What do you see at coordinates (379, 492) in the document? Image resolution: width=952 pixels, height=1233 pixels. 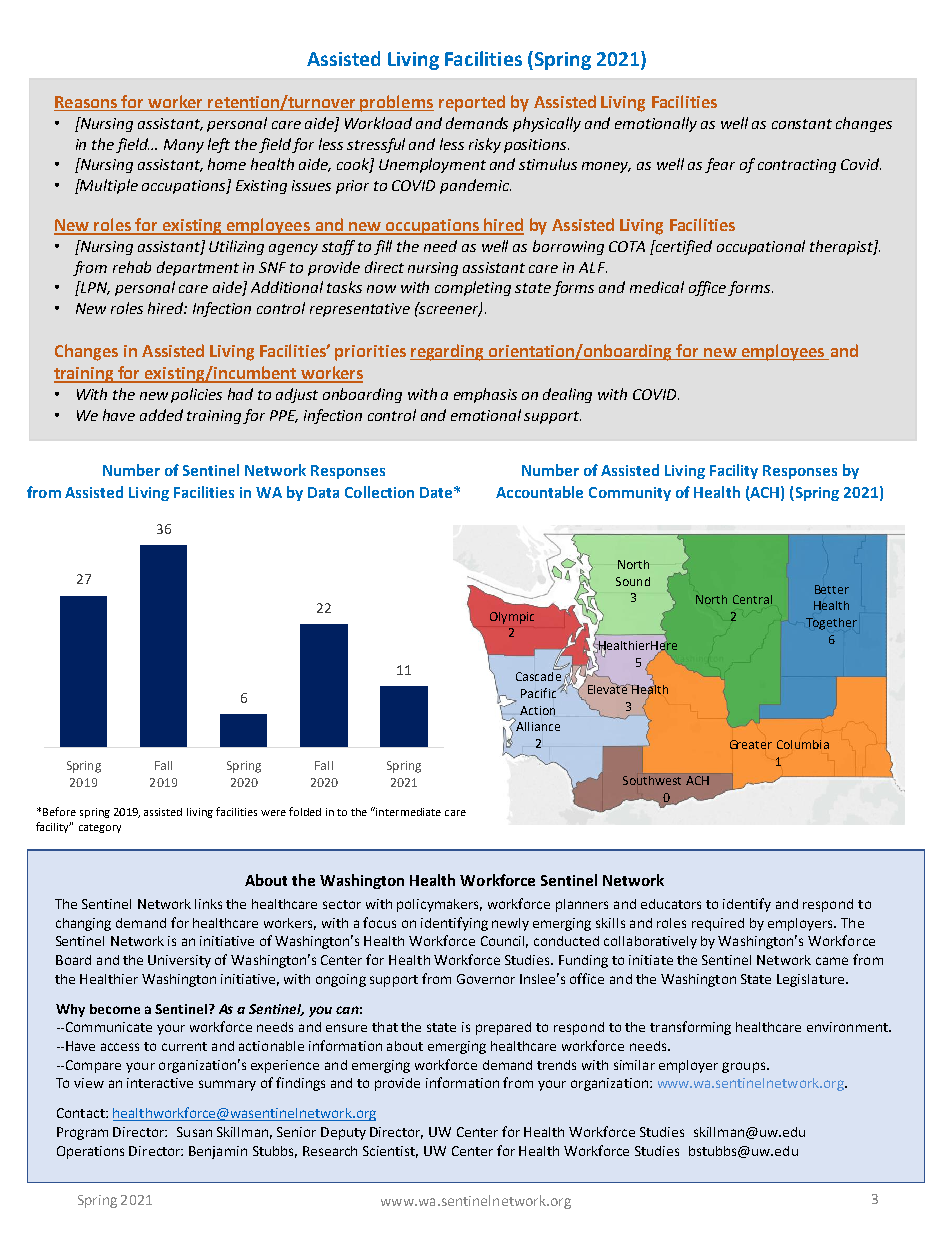 I see `Collection` at bounding box center [379, 492].
